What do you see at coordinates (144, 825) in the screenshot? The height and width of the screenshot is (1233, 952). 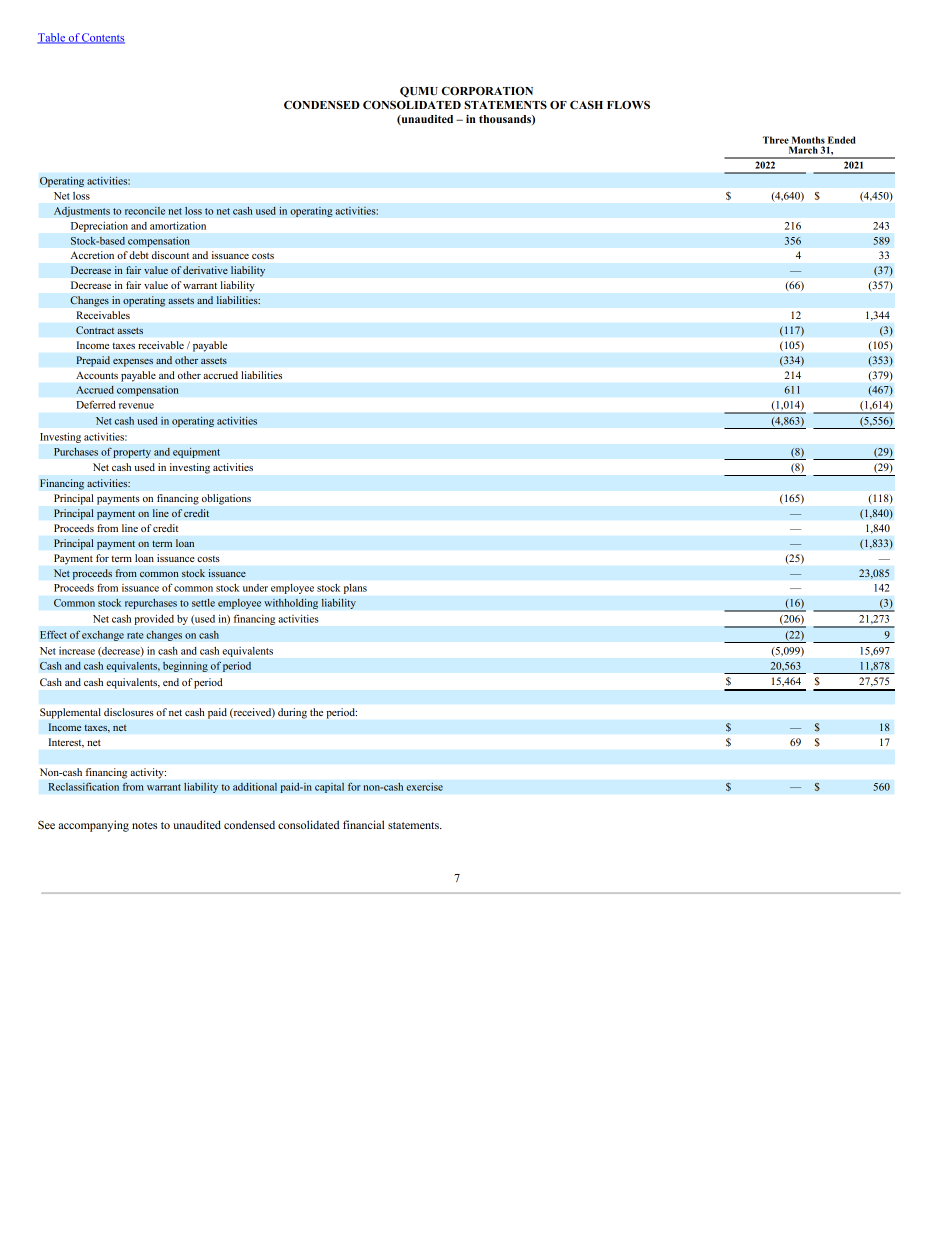 I see `notes` at bounding box center [144, 825].
